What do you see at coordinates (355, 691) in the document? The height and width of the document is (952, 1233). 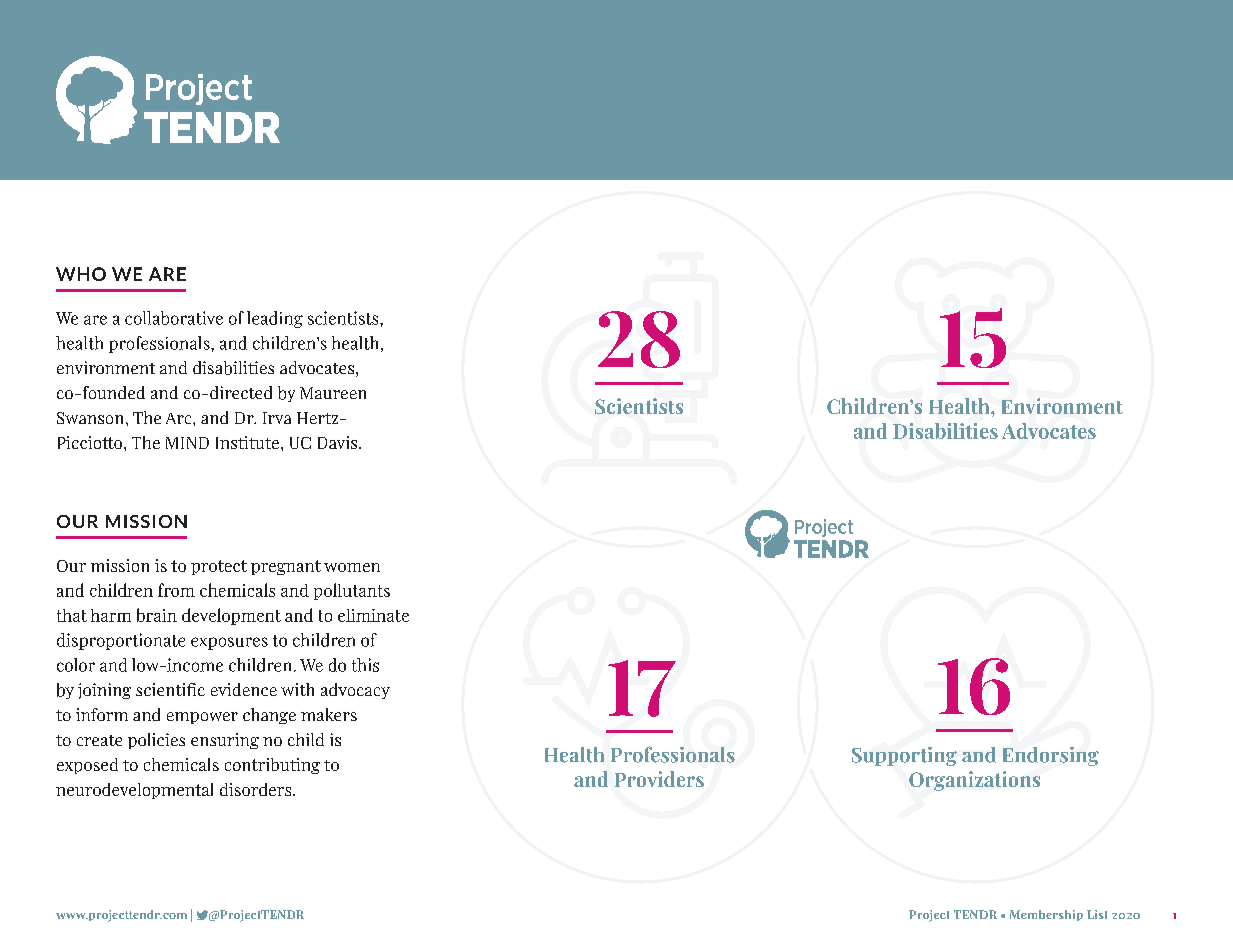 I see `advocacy` at bounding box center [355, 691].
